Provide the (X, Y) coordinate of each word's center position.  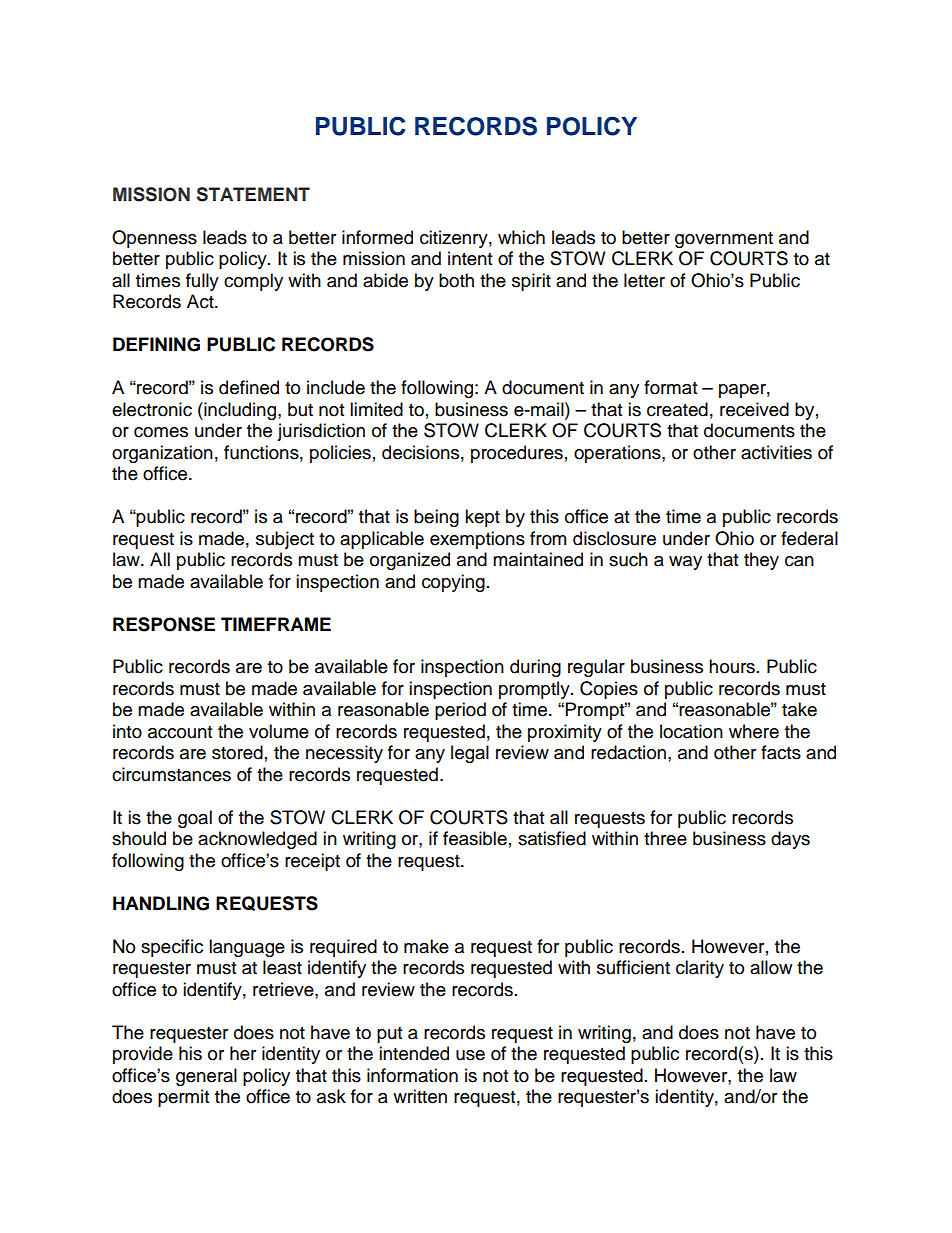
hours (732, 666)
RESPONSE (164, 624)
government (724, 240)
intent (470, 258)
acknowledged (257, 840)
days (790, 840)
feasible (475, 838)
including (240, 411)
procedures (517, 454)
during (535, 668)
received (754, 409)
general (206, 1077)
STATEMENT (253, 194)
